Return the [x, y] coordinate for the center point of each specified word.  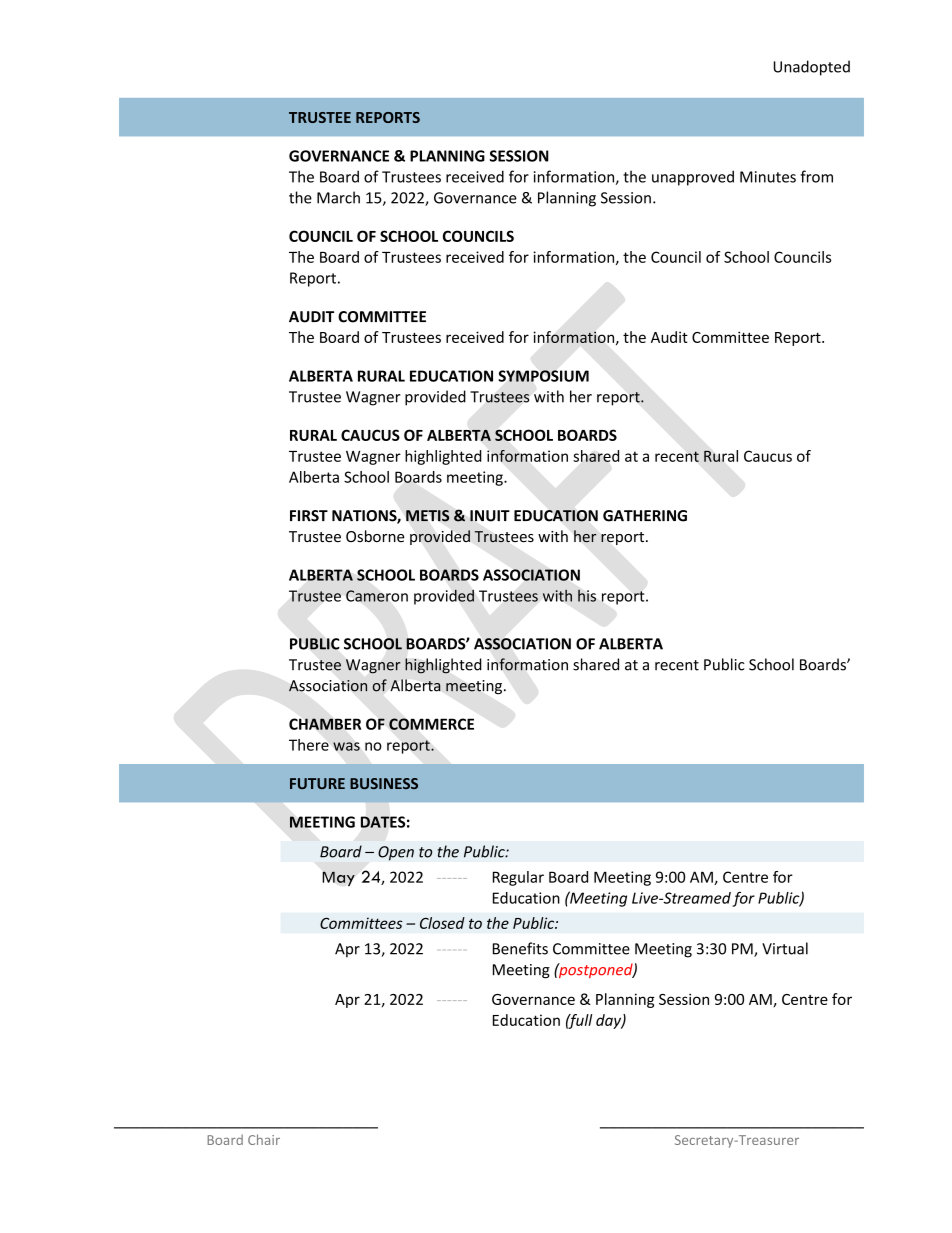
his [587, 596]
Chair [264, 1139]
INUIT [490, 516]
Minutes [768, 177]
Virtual [785, 948]
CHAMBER [325, 724]
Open [396, 853]
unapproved [693, 178]
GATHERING [645, 516]
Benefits [520, 948]
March [338, 197]
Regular [518, 878]
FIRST [309, 516]
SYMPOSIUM [543, 376]
